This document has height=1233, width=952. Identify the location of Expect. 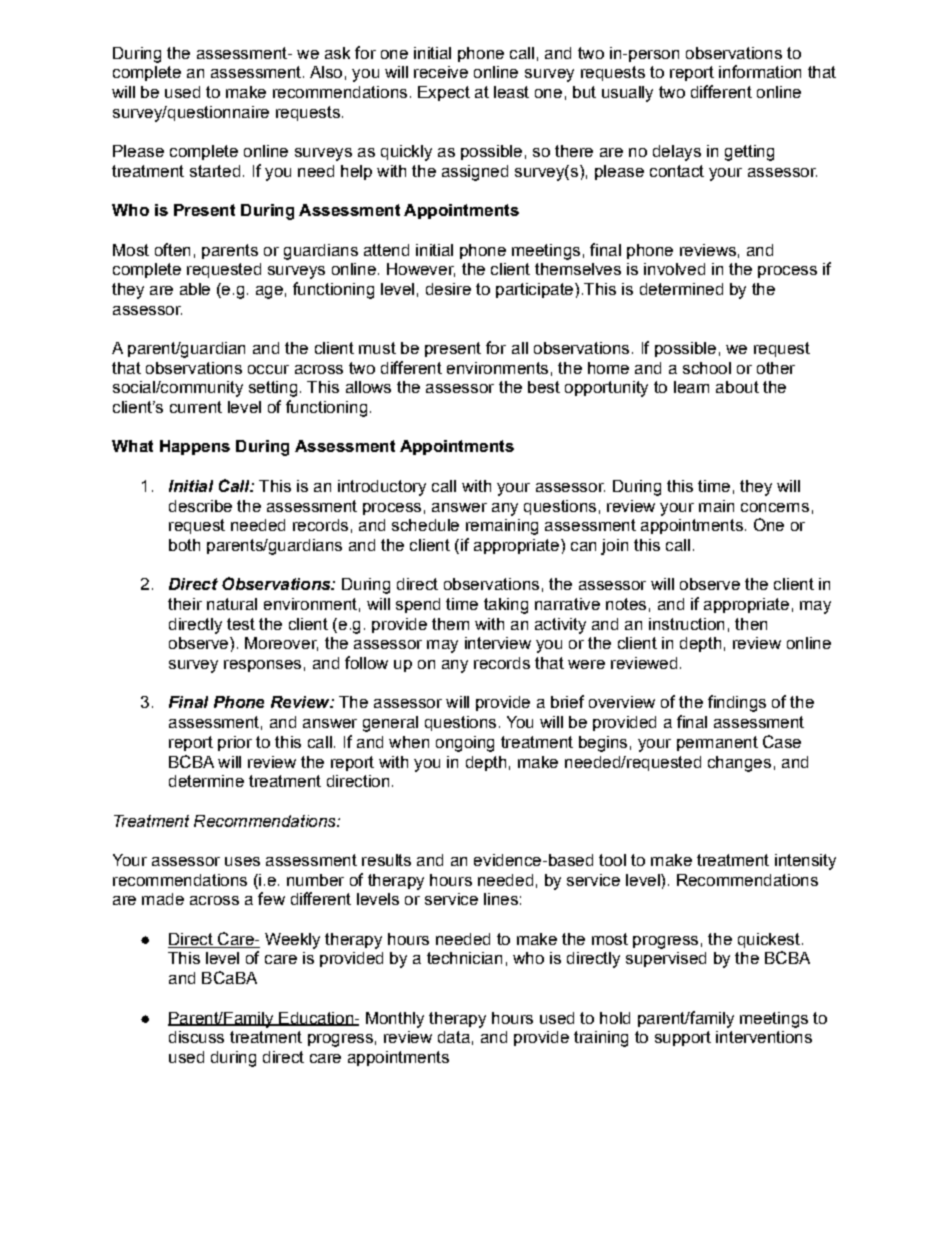
(444, 93).
